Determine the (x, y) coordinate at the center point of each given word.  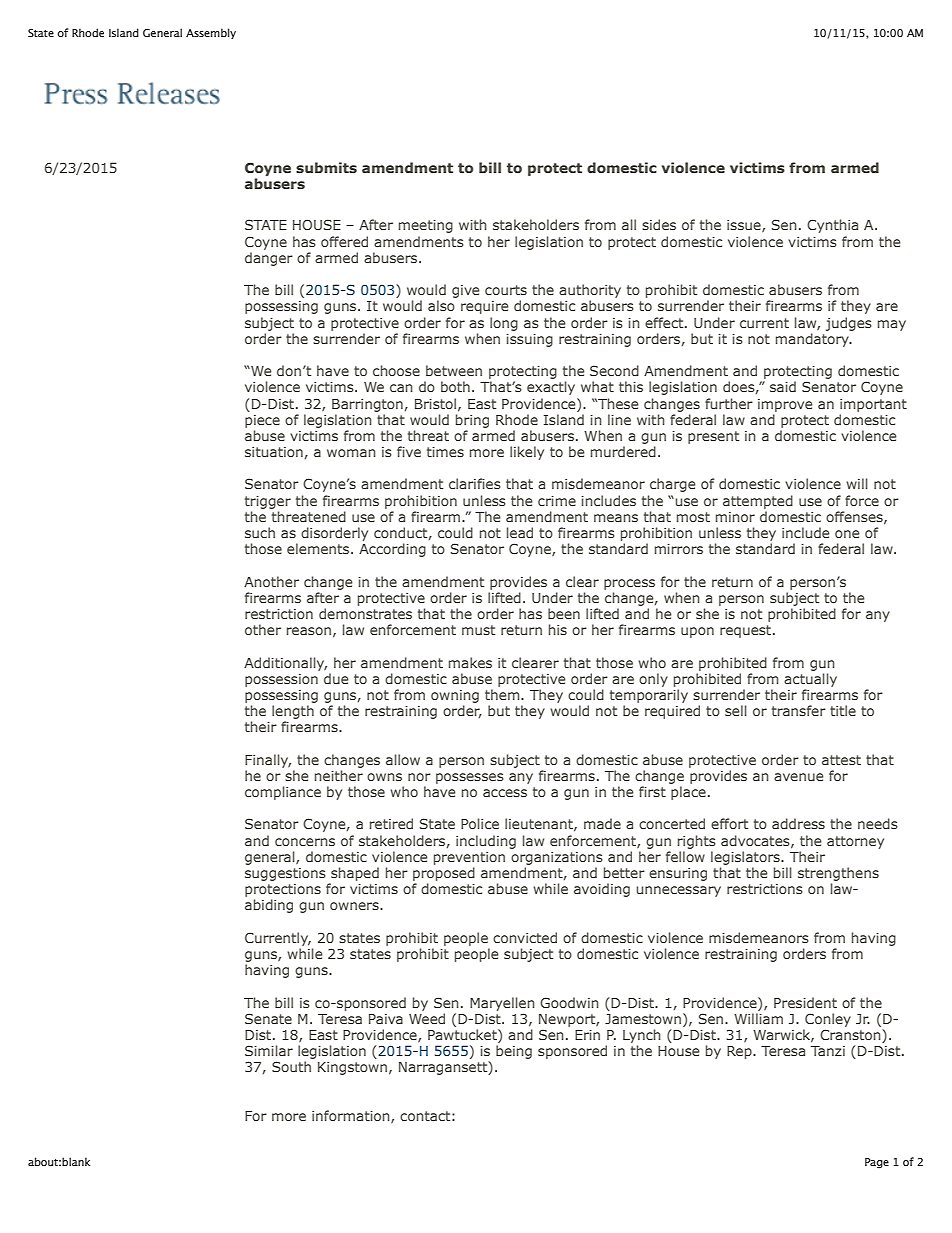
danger (269, 259)
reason (309, 631)
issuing (529, 340)
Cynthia (832, 226)
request (747, 631)
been (564, 613)
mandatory (813, 340)
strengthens (838, 874)
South (291, 1066)
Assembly (211, 33)
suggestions (285, 874)
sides (659, 224)
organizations (557, 858)
